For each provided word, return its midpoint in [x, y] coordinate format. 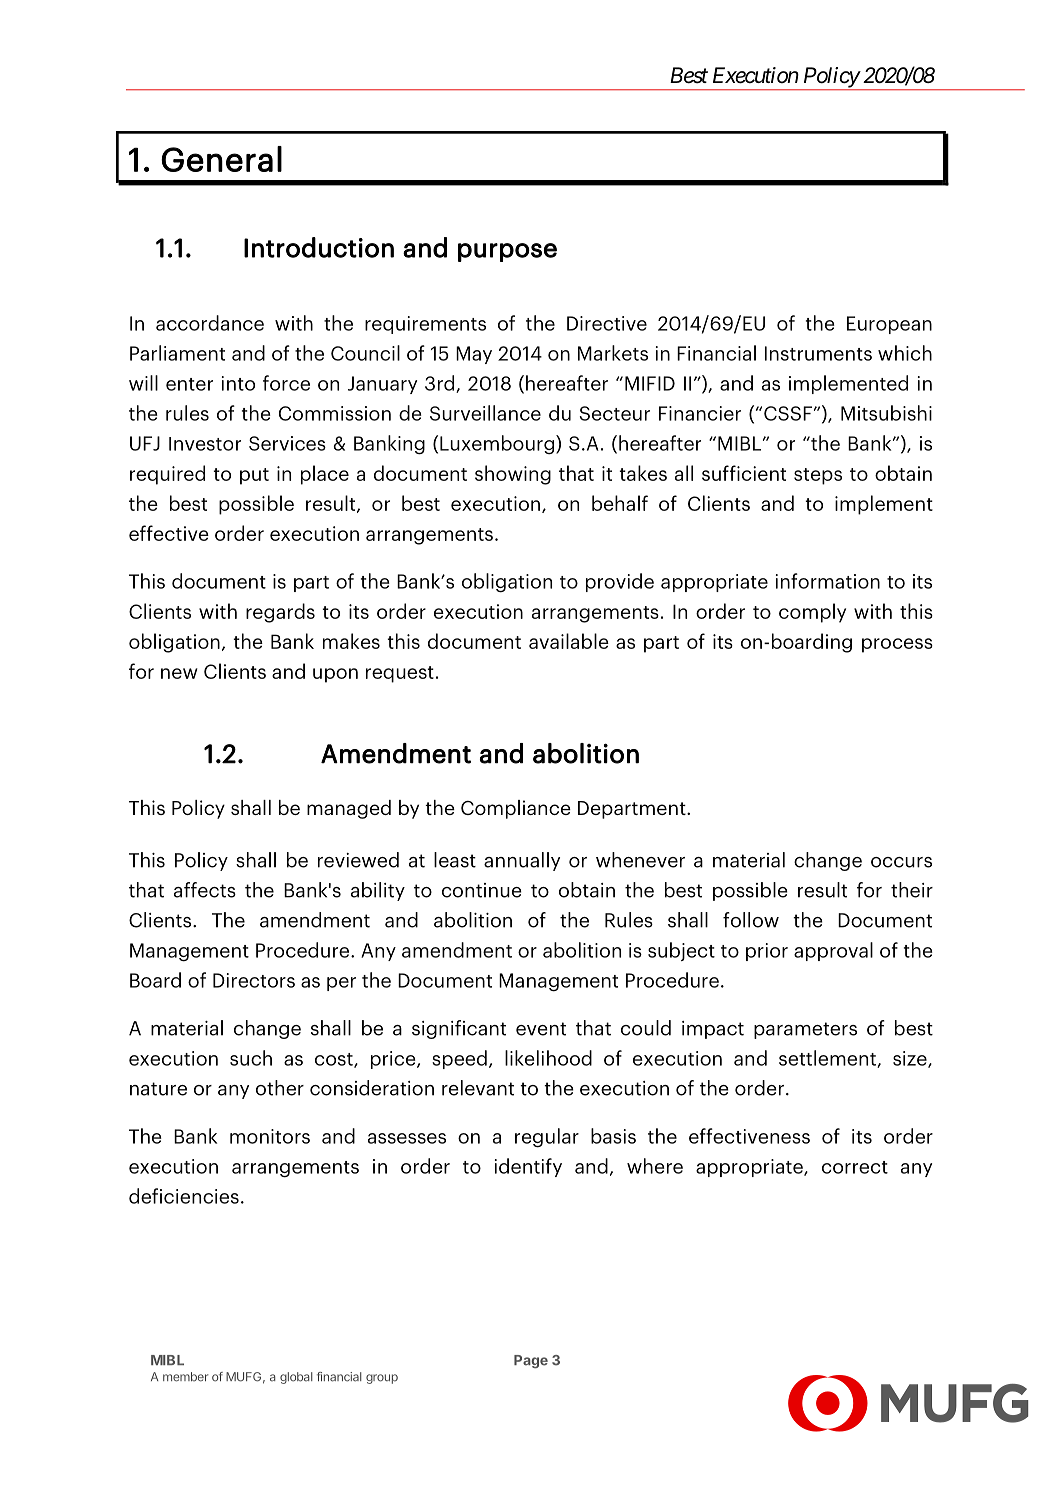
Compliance [516, 809]
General [221, 159]
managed [349, 809]
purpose [507, 252]
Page [531, 1361]
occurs [901, 862]
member [185, 1377]
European [889, 325]
